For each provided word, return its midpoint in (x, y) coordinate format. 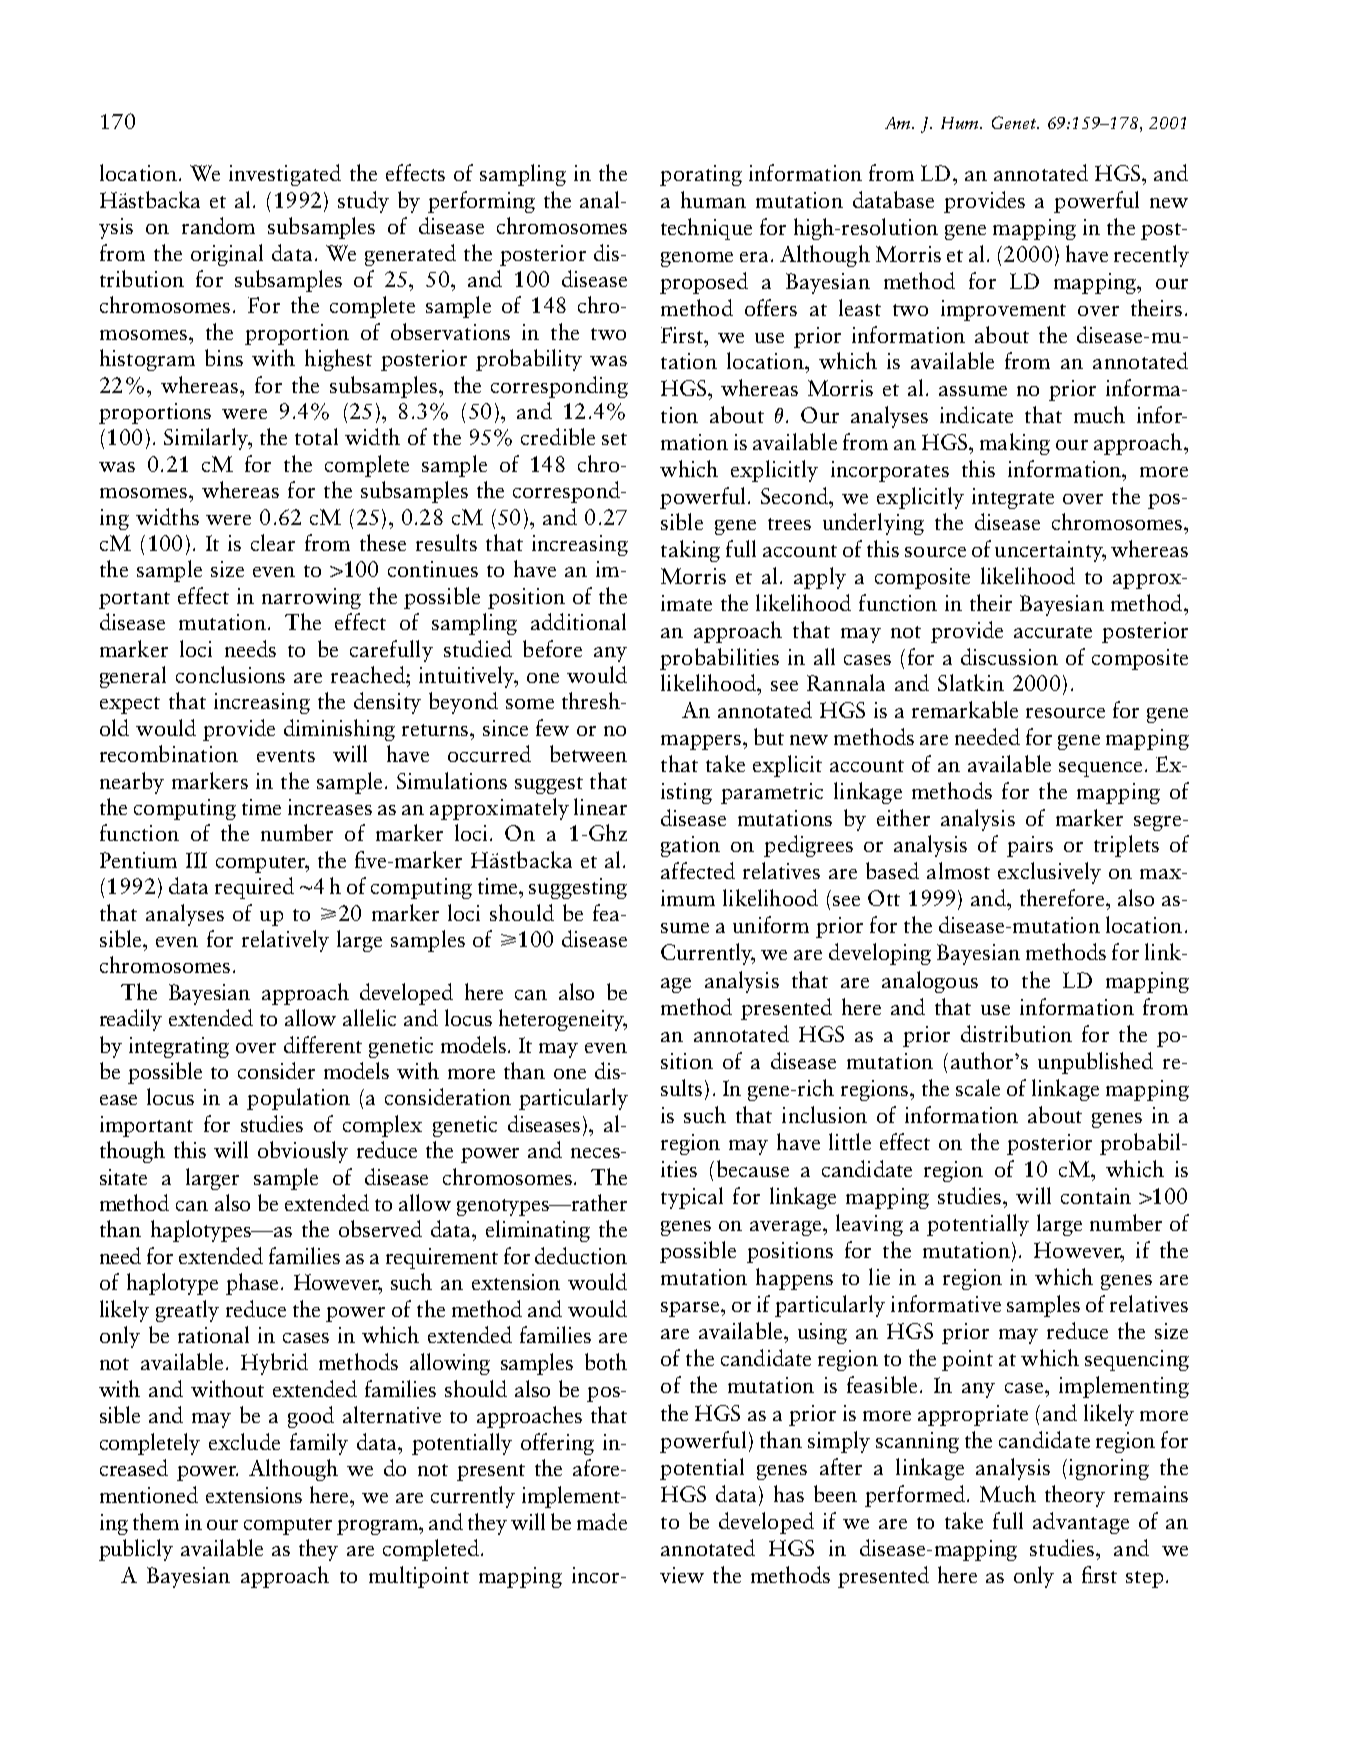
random (218, 225)
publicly (136, 1550)
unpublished (1095, 1063)
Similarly (207, 439)
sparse (690, 1309)
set (614, 439)
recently (1151, 256)
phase (254, 1284)
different (323, 1044)
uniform (771, 924)
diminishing (339, 730)
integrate (1013, 498)
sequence (1100, 769)
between (588, 753)
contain (1096, 1196)
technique (706, 229)
